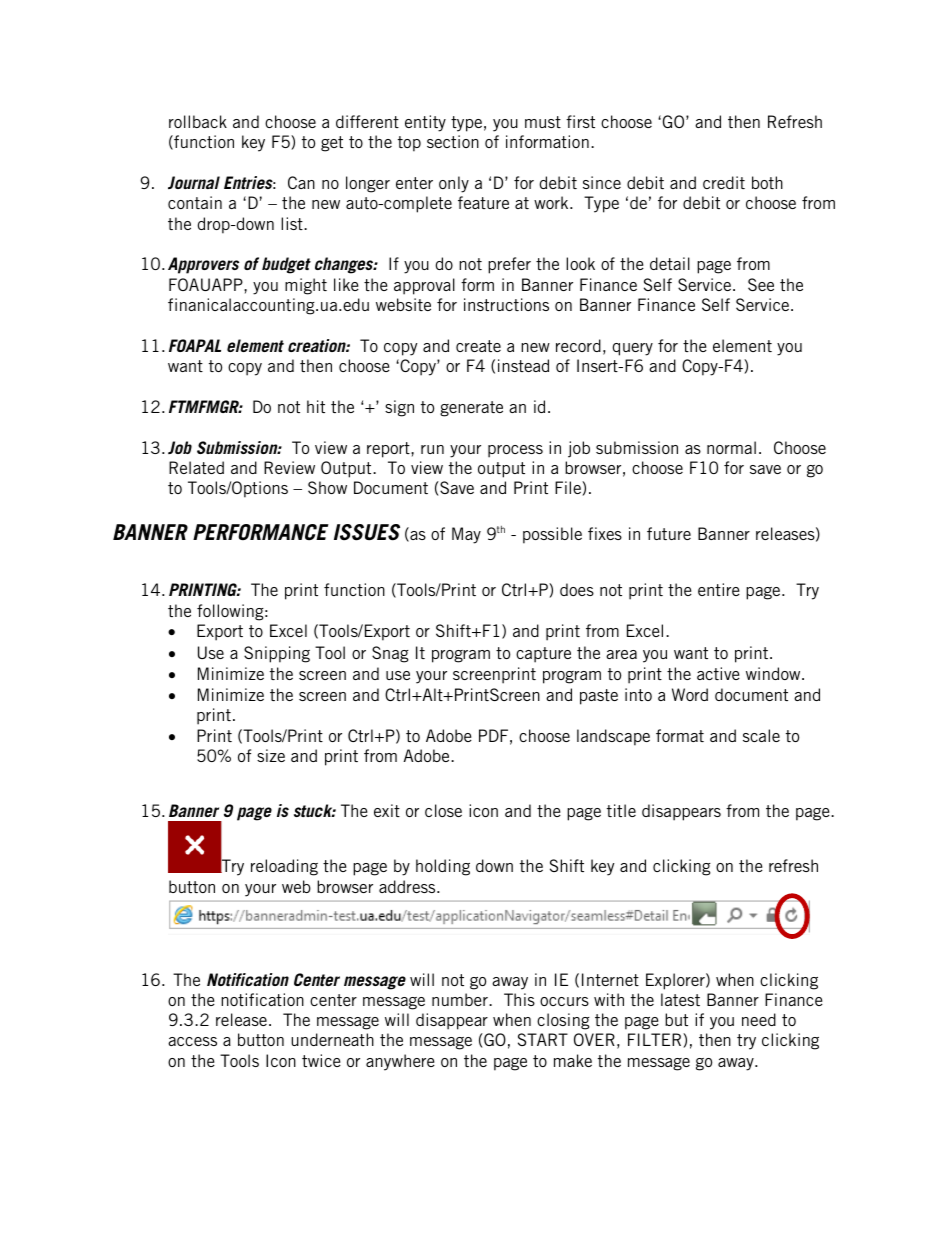  What do you see at coordinates (724, 182) in the image?
I see `credit` at bounding box center [724, 182].
